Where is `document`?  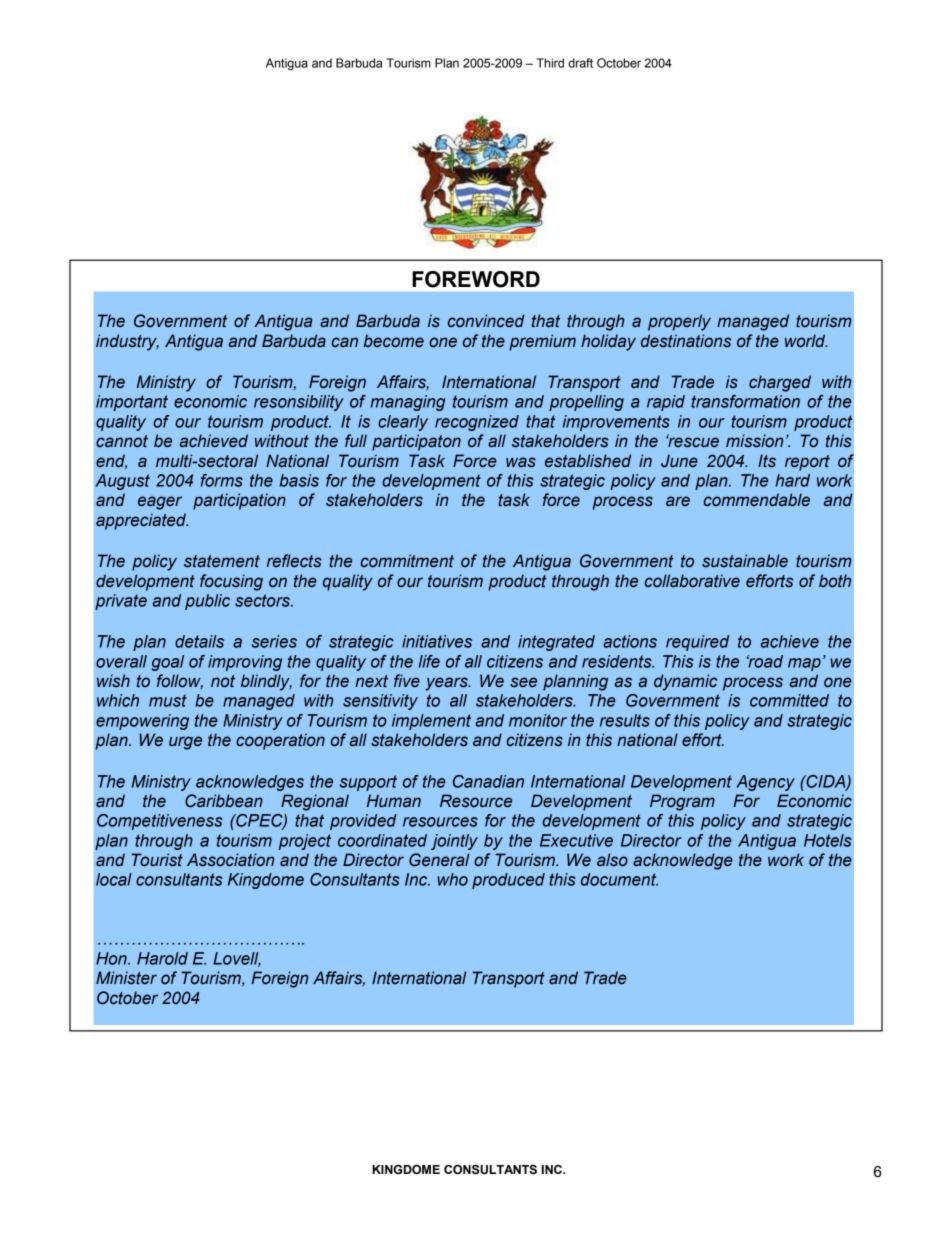
document is located at coordinates (619, 879).
